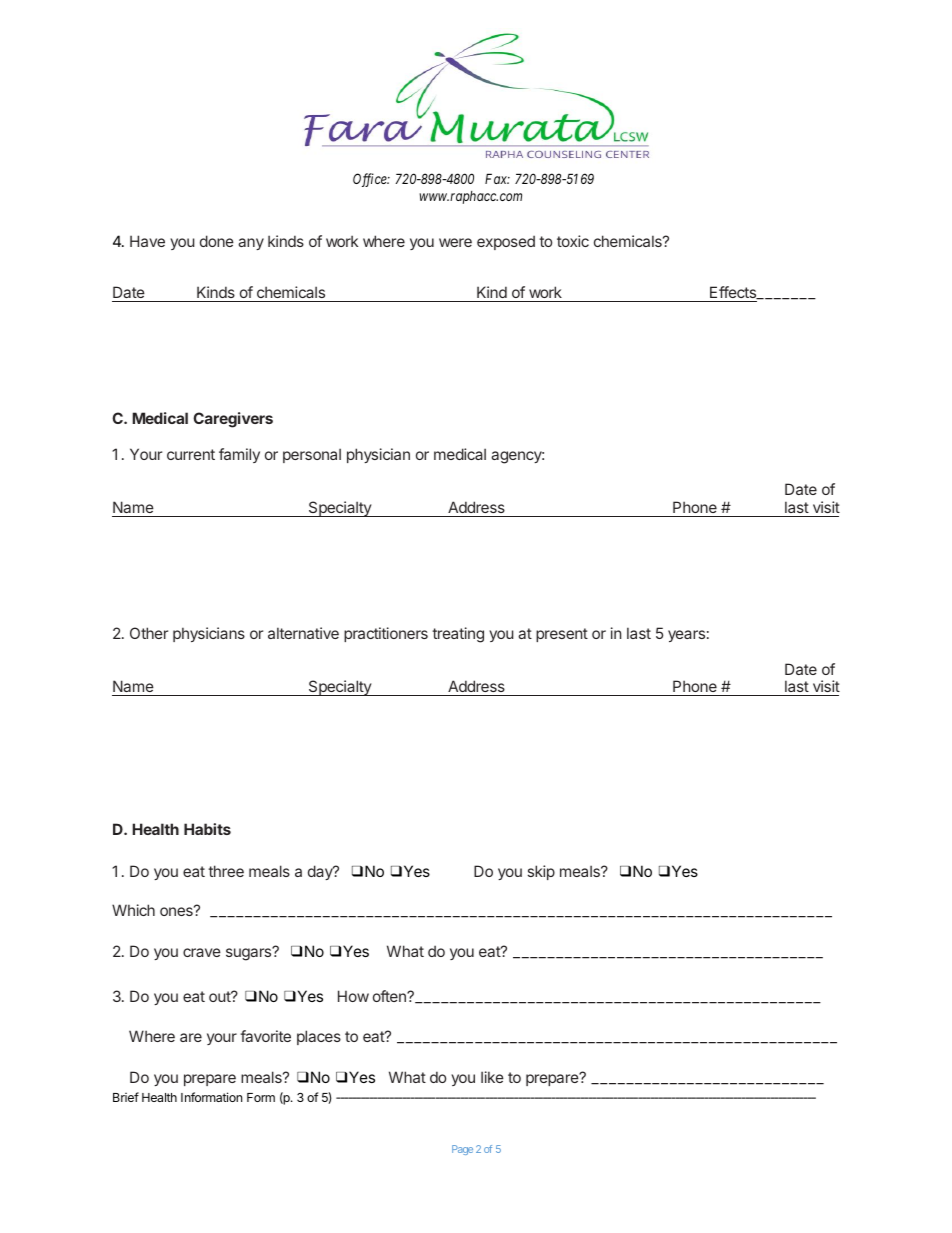 This page has height=1233, width=952. I want to click on Other, so click(149, 633).
